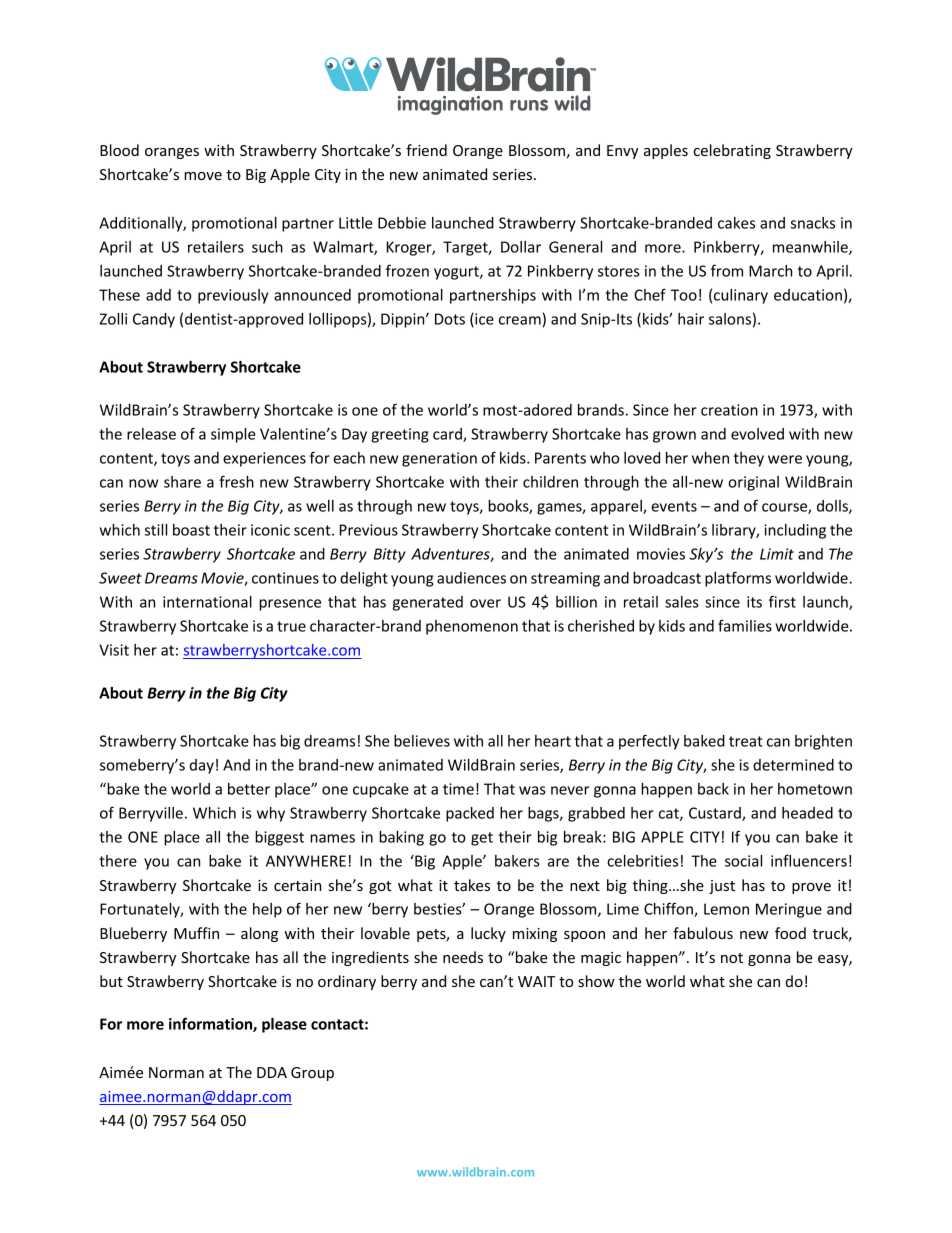 This screenshot has width=952, height=1233. I want to click on please, so click(284, 1025).
